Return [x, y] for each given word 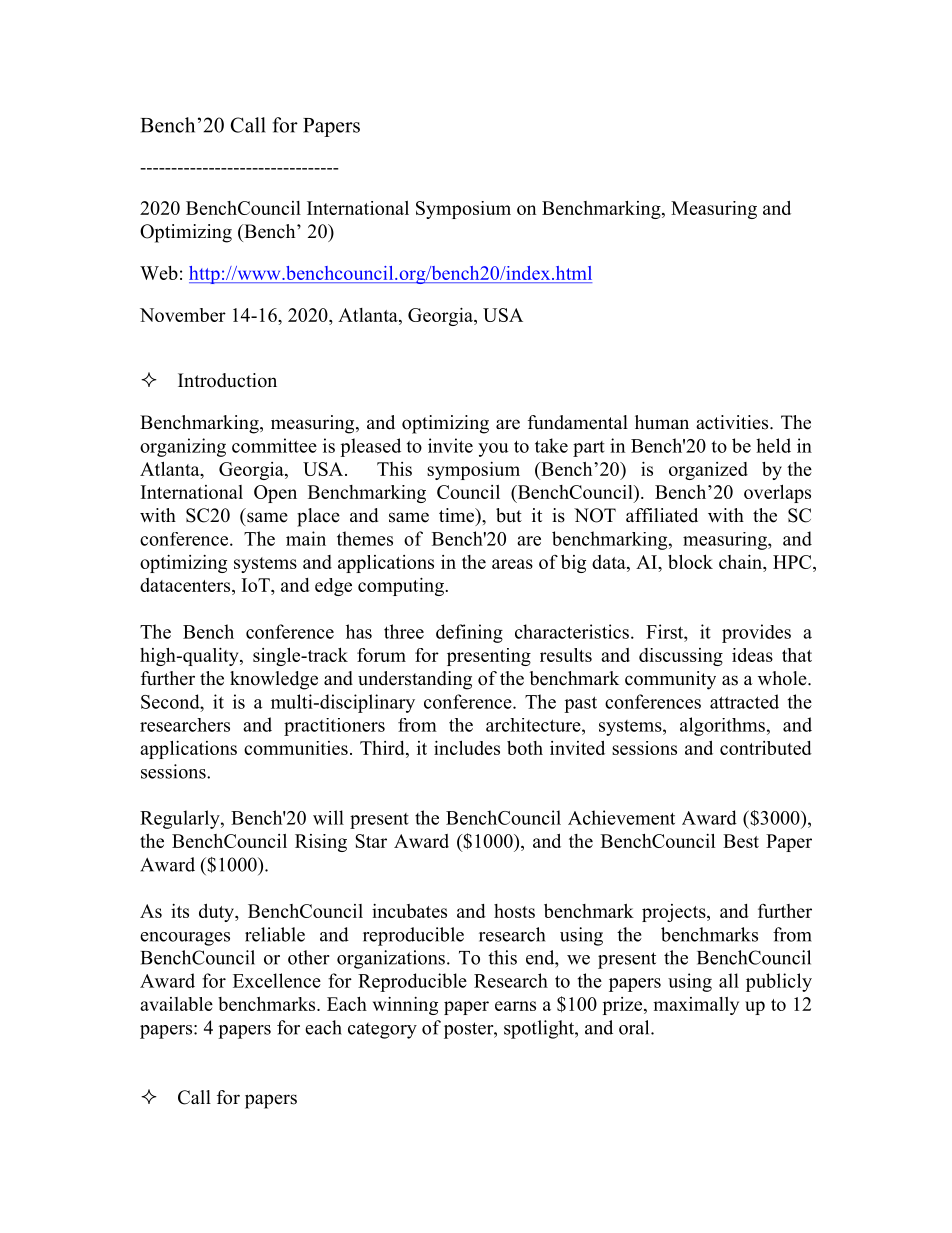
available [176, 1004]
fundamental [578, 422]
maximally [696, 1006]
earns [515, 1006]
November [183, 315]
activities [733, 422]
